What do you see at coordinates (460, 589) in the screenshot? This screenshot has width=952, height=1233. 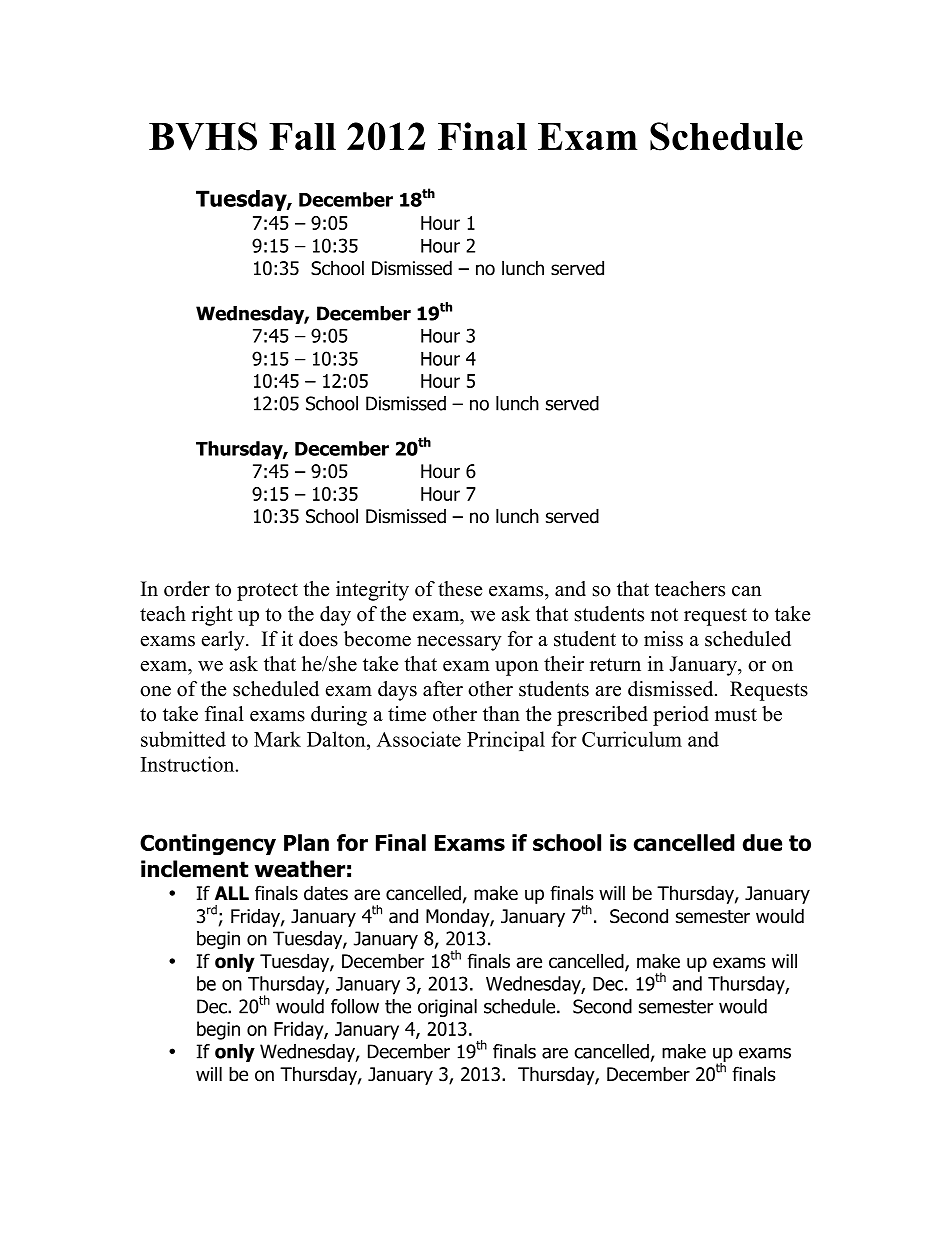 I see `these` at bounding box center [460, 589].
